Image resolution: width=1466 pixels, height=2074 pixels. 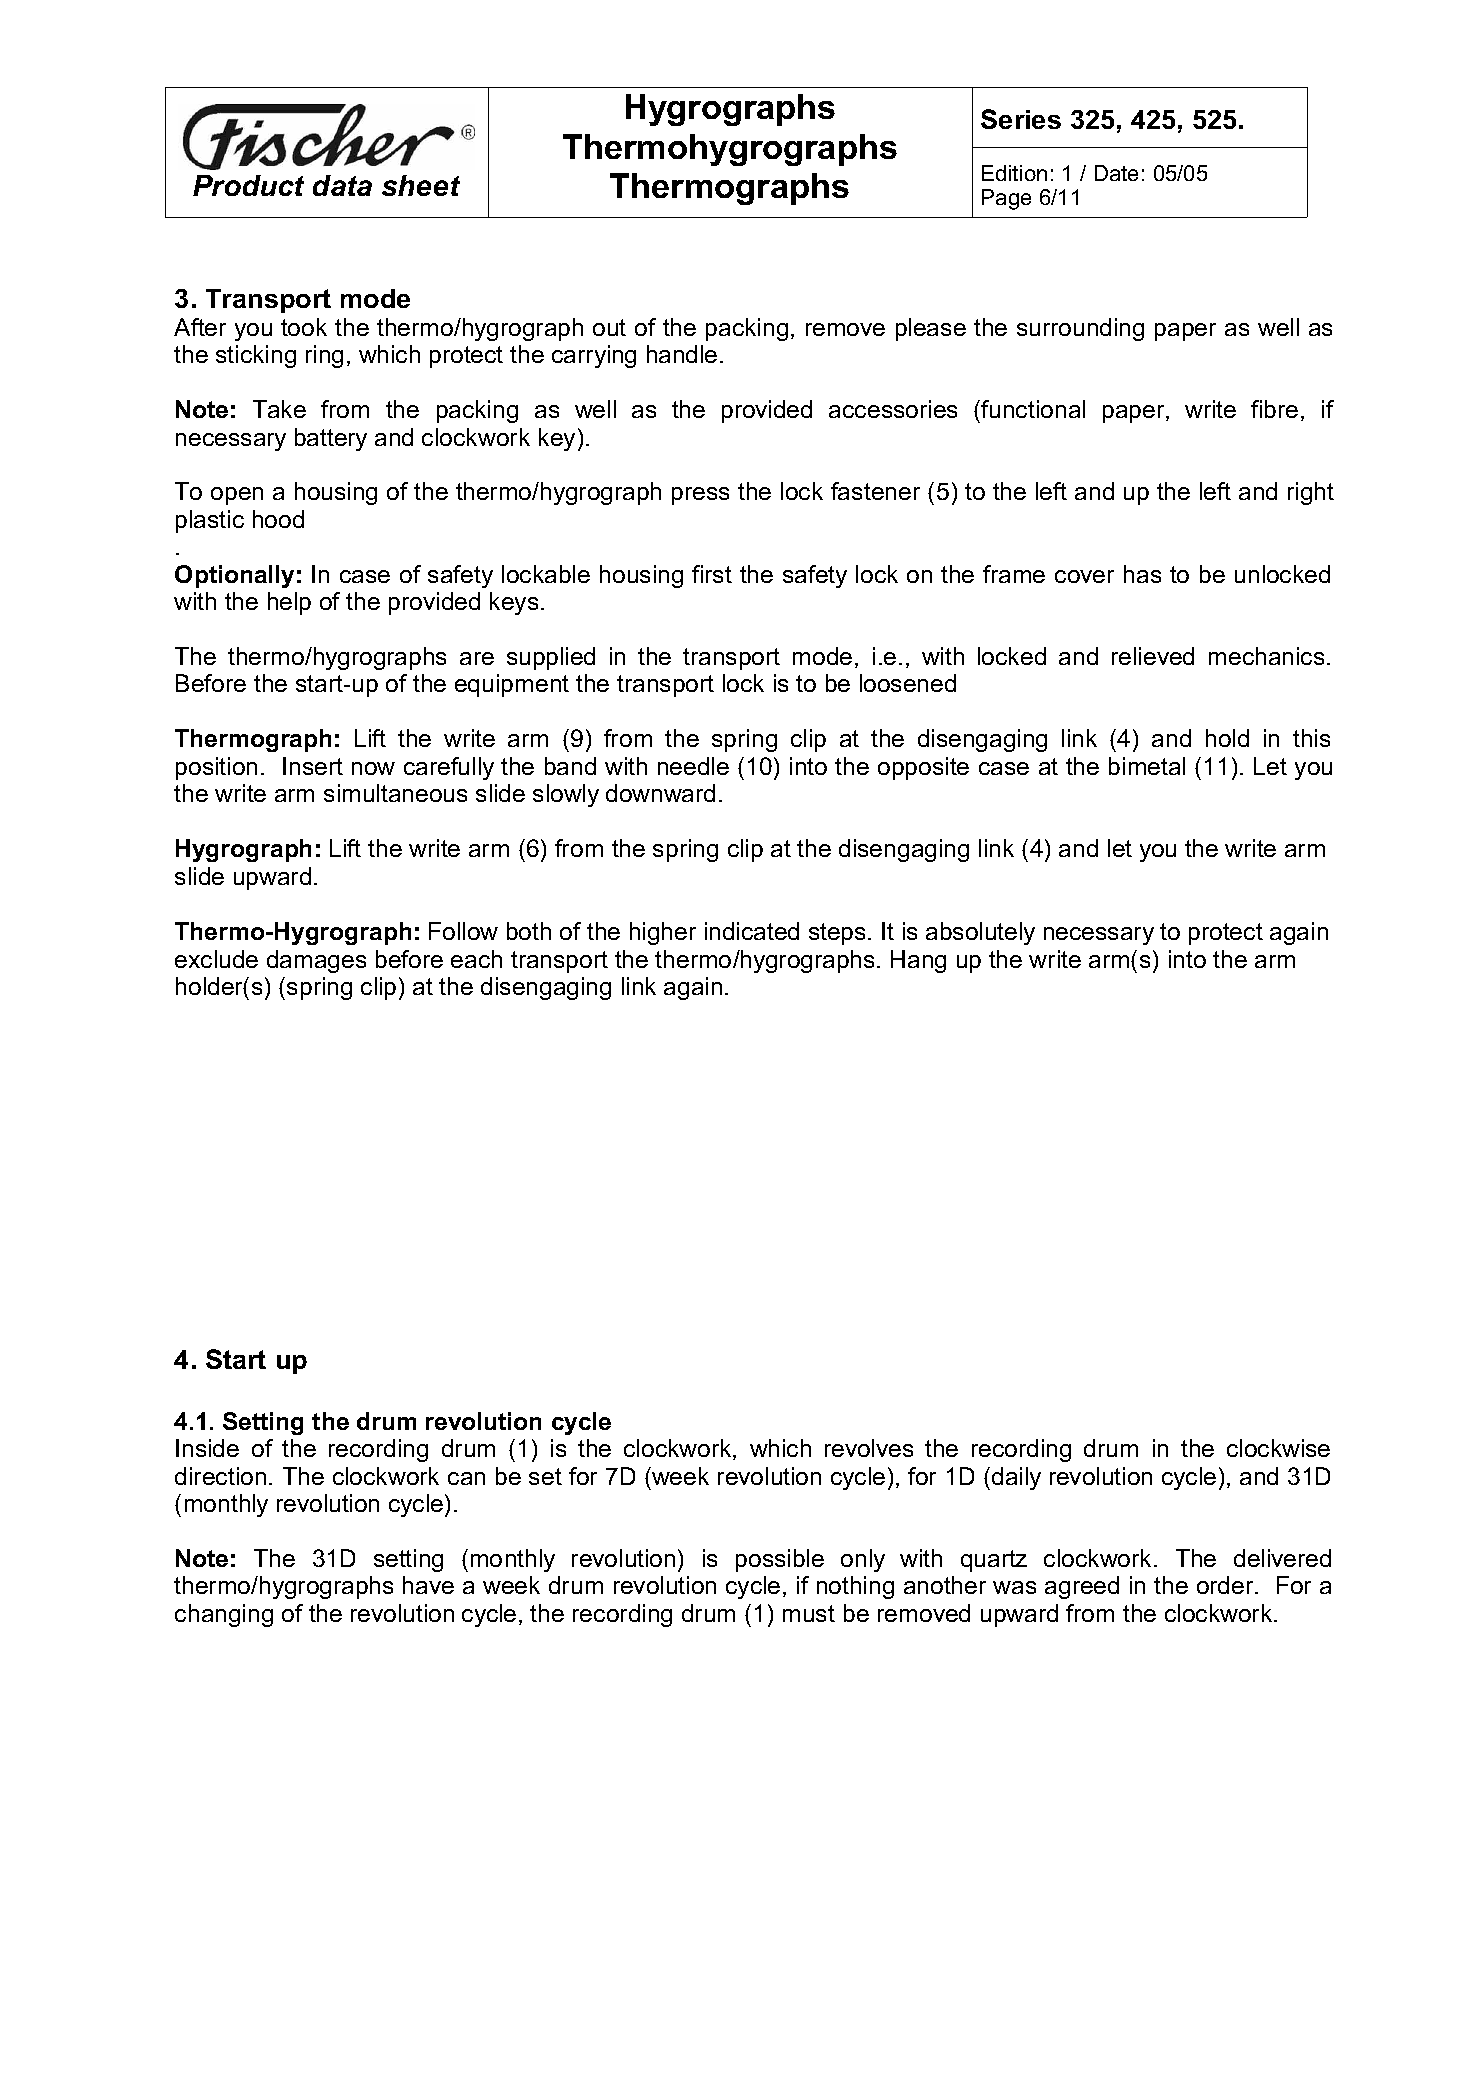 What do you see at coordinates (1116, 173) in the screenshot?
I see `Date` at bounding box center [1116, 173].
